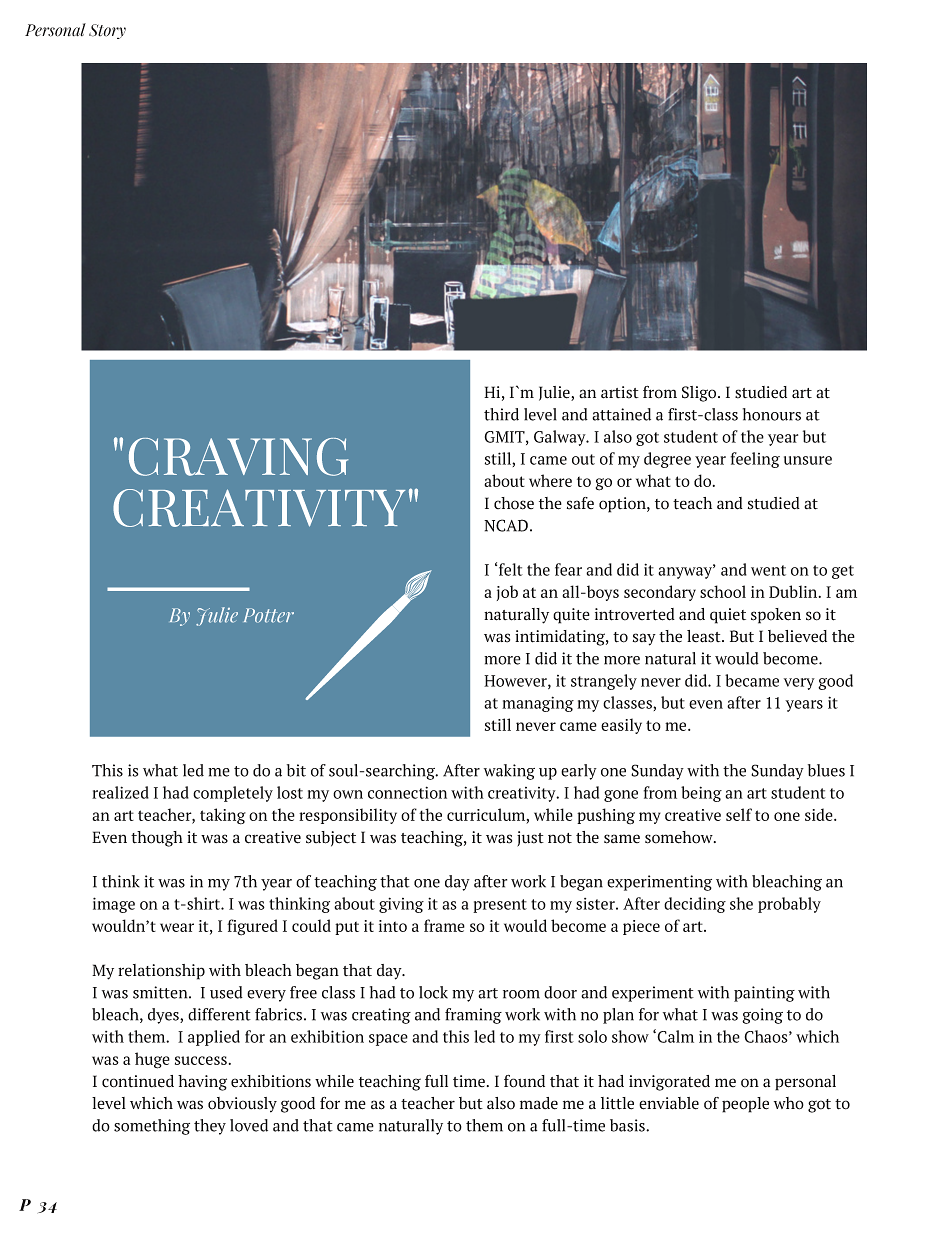 This screenshot has width=952, height=1233. Describe the element at coordinates (501, 414) in the screenshot. I see `third` at that location.
